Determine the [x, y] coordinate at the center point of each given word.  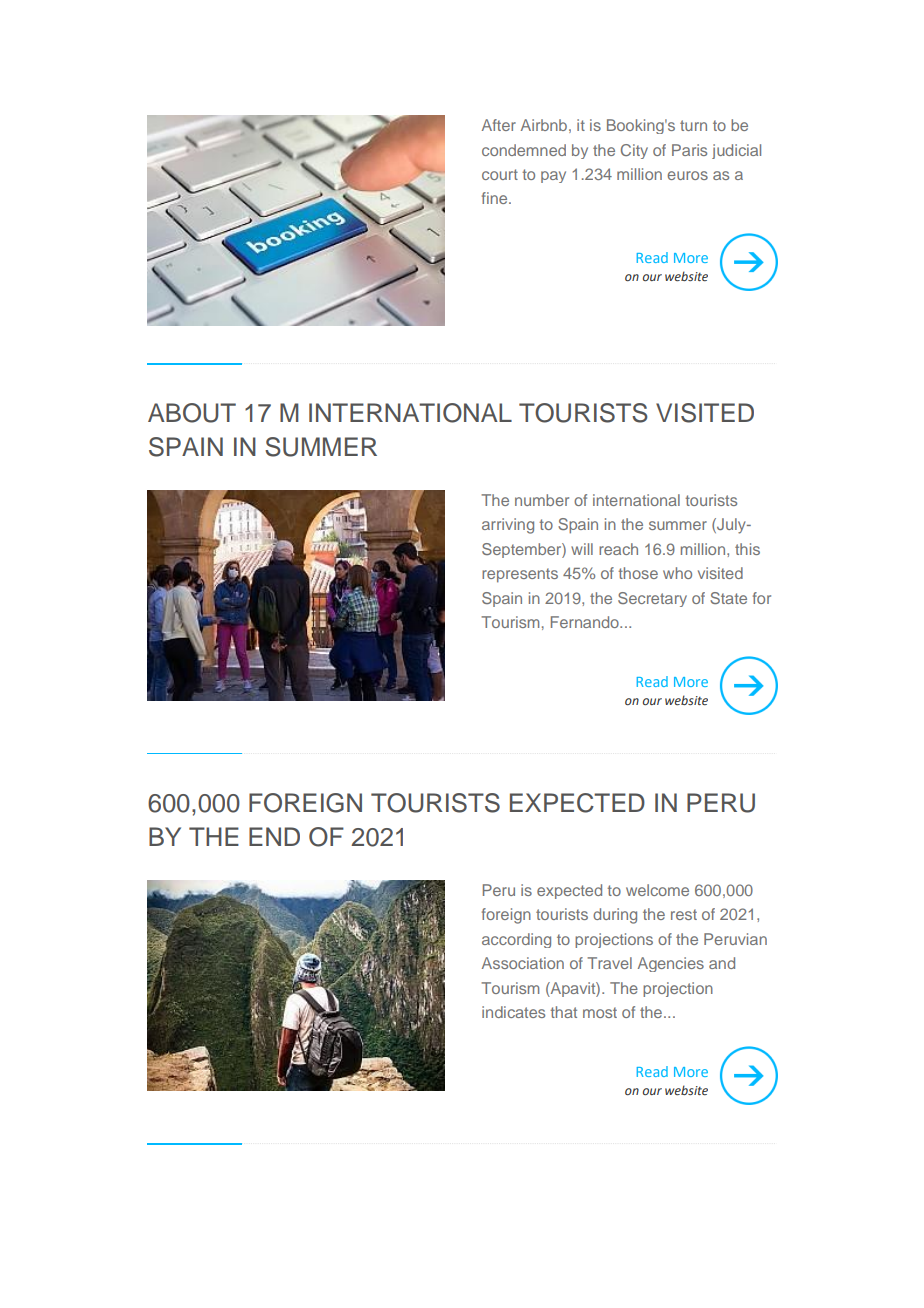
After [499, 125]
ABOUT [192, 413]
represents [520, 575]
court [500, 174]
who [677, 573]
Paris [689, 150]
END [274, 836]
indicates [513, 1012]
